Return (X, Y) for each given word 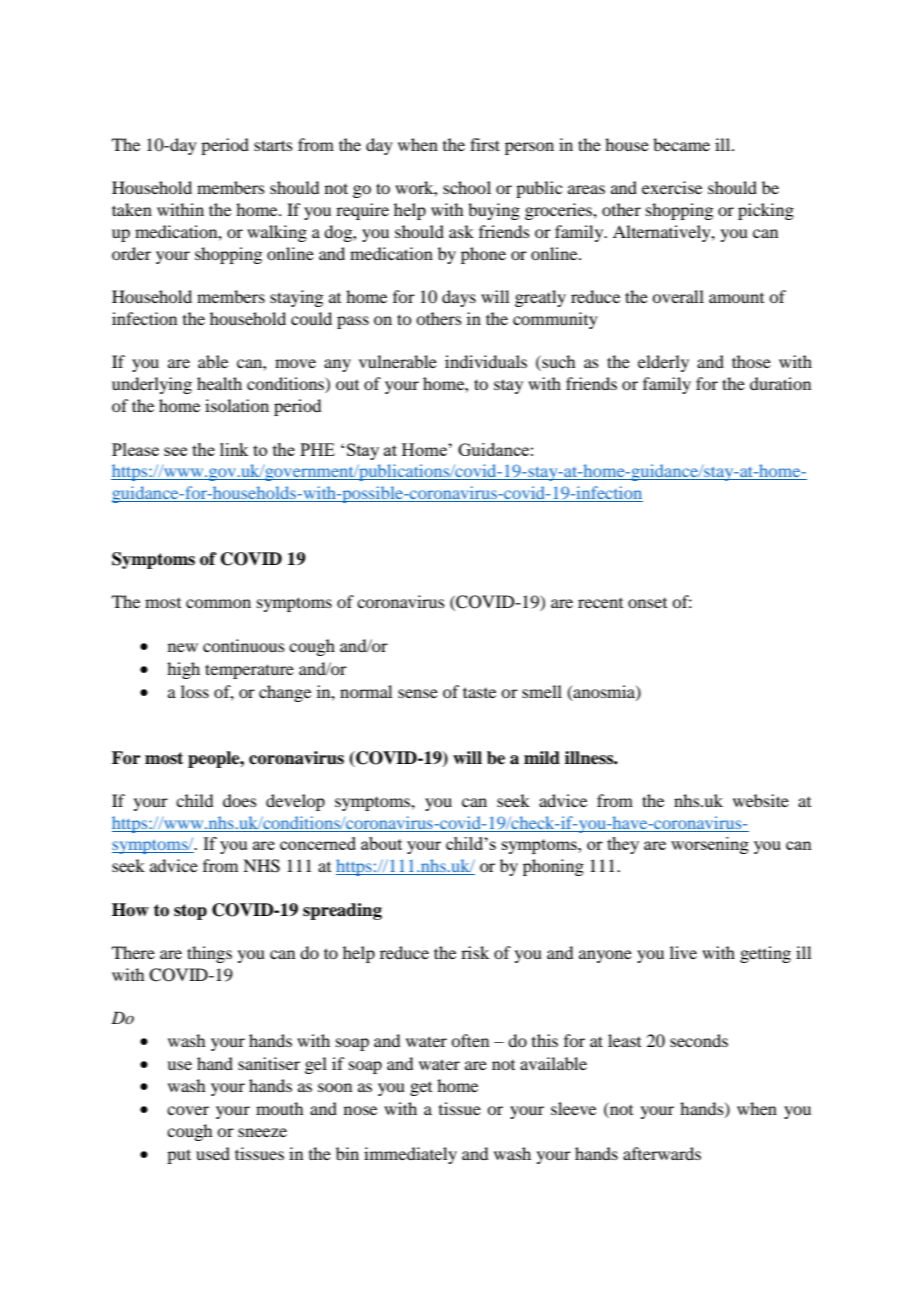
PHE (317, 449)
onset (647, 603)
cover (188, 1110)
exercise (672, 187)
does (240, 800)
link (234, 449)
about (381, 843)
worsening (710, 845)
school (467, 187)
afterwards (662, 1153)
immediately (410, 1155)
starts (273, 145)
